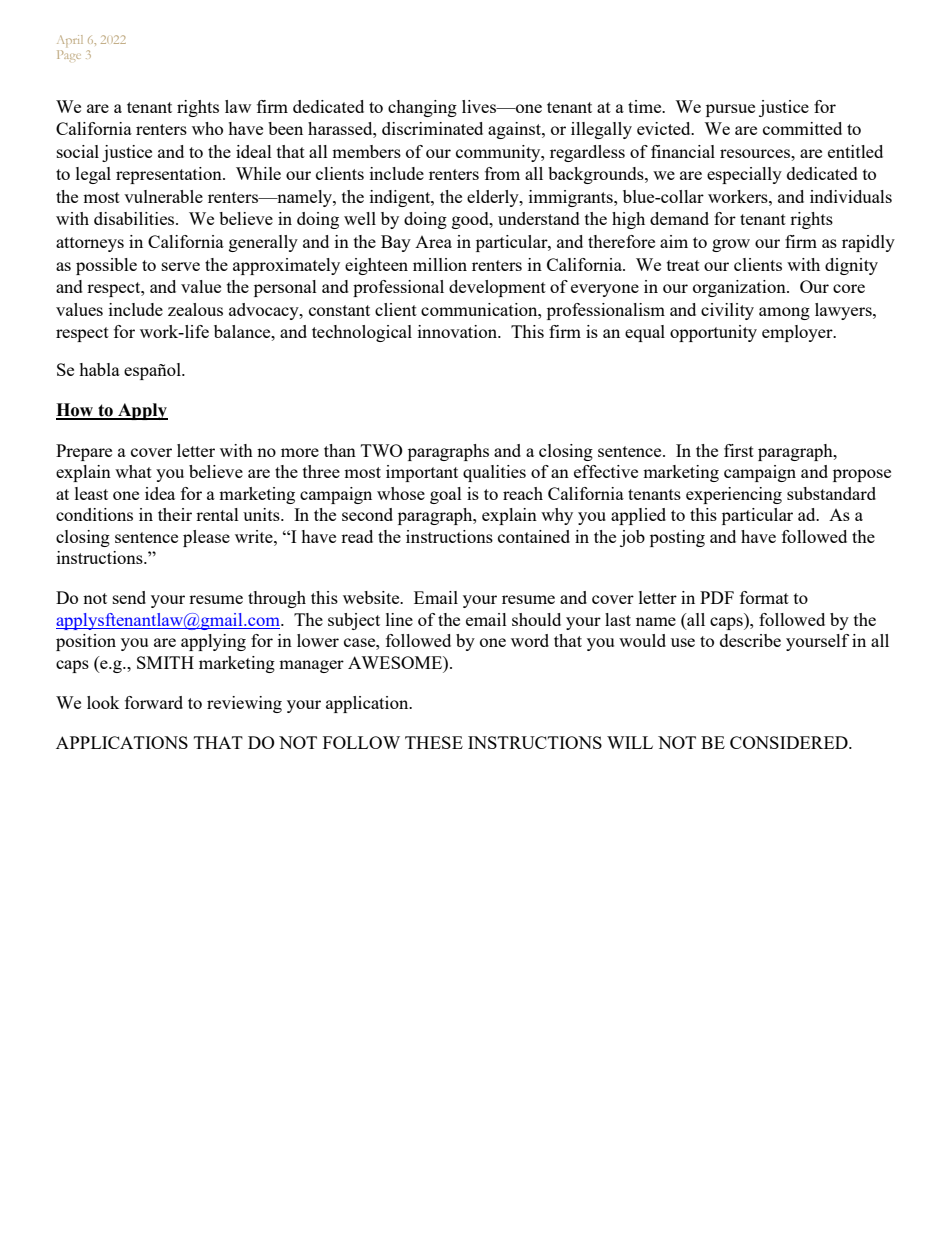 The image size is (952, 1233). What do you see at coordinates (69, 55) in the page?
I see `Page` at bounding box center [69, 55].
